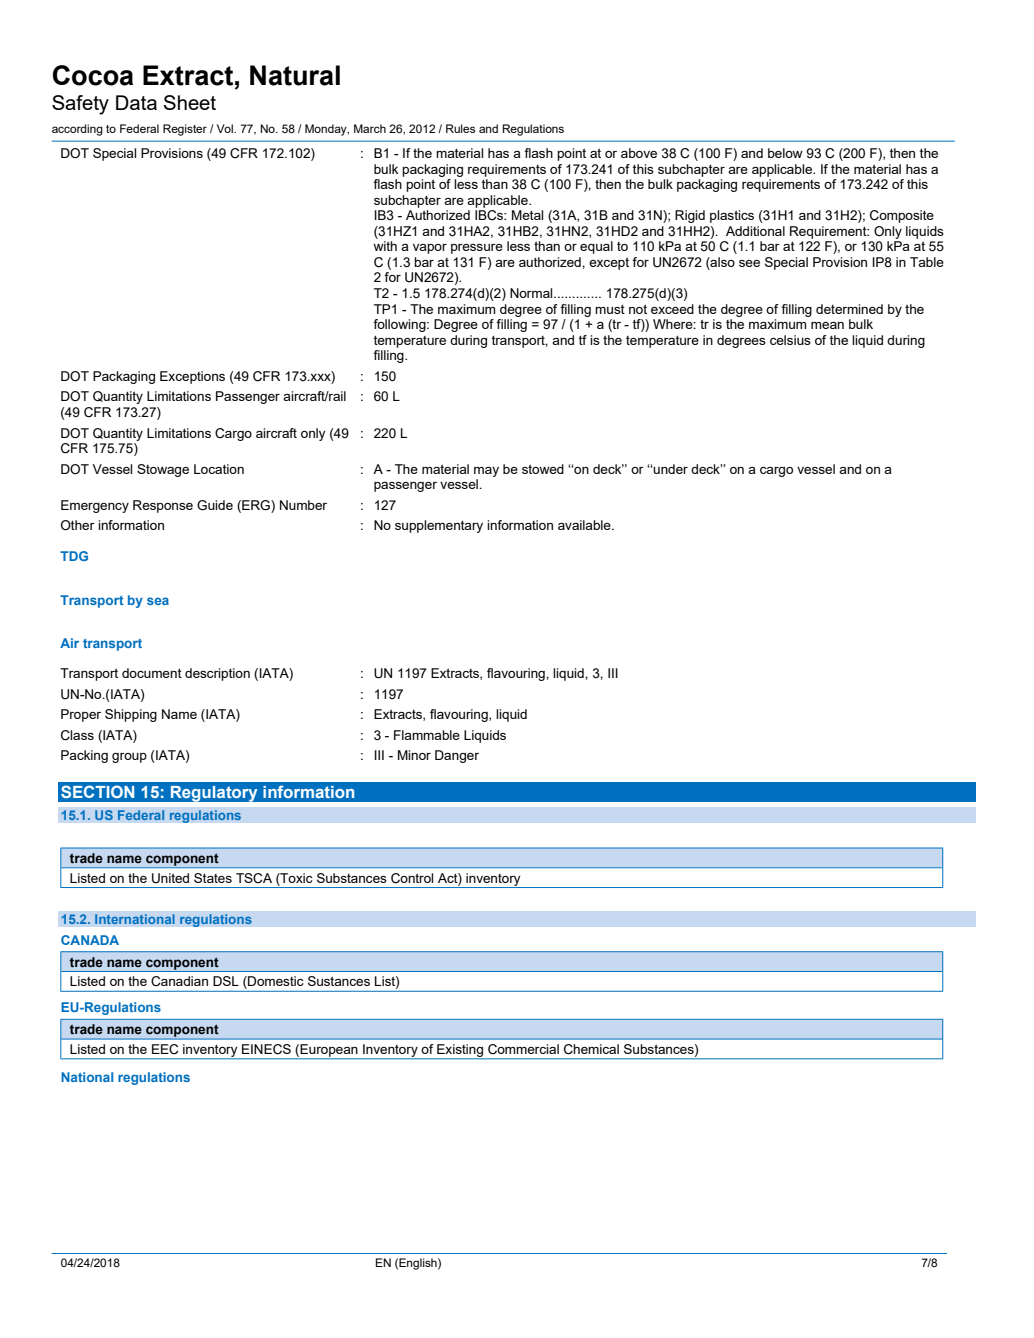  I want to click on Flammable, so click(427, 735).
